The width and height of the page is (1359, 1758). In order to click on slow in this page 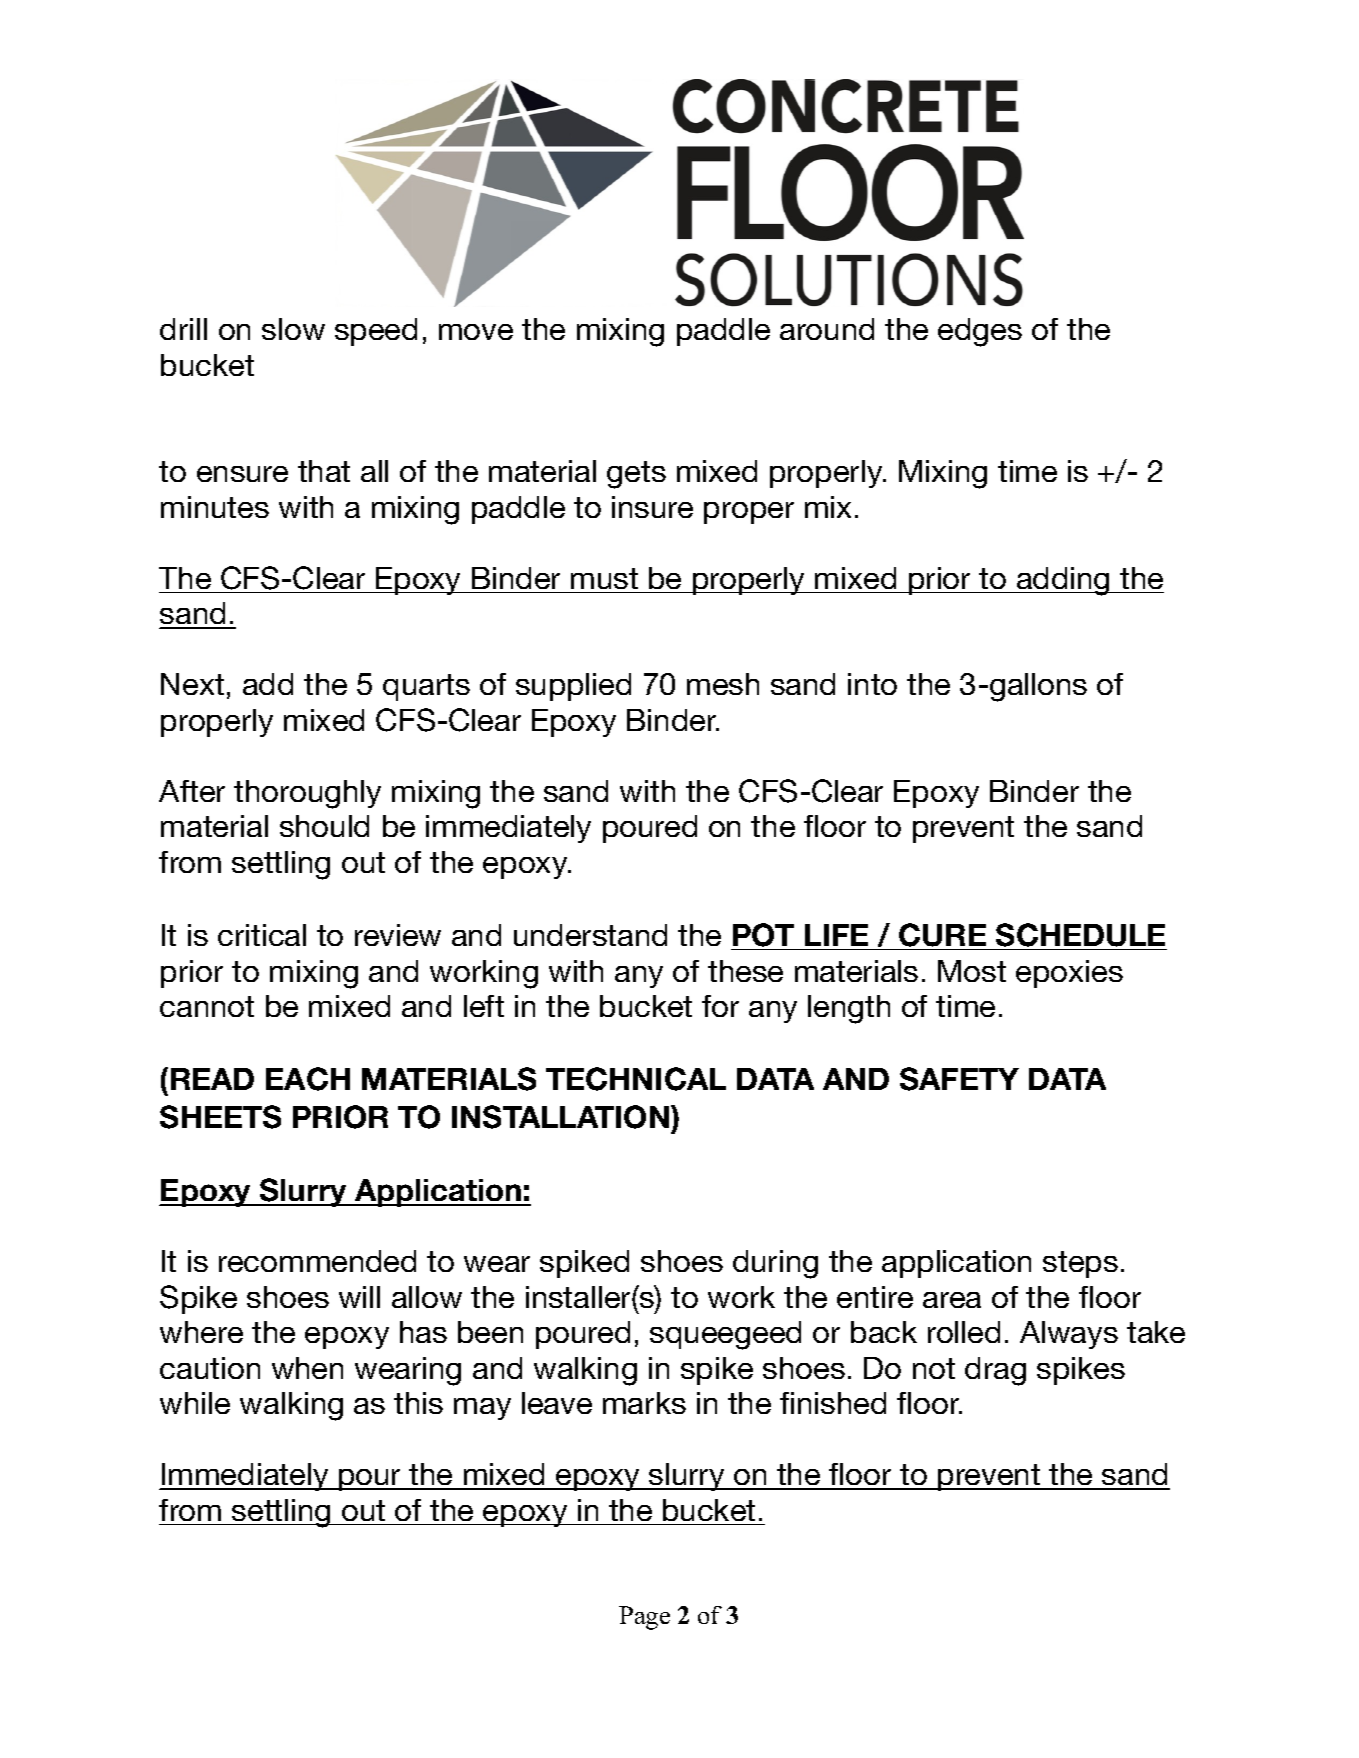, I will do `click(293, 329)`.
